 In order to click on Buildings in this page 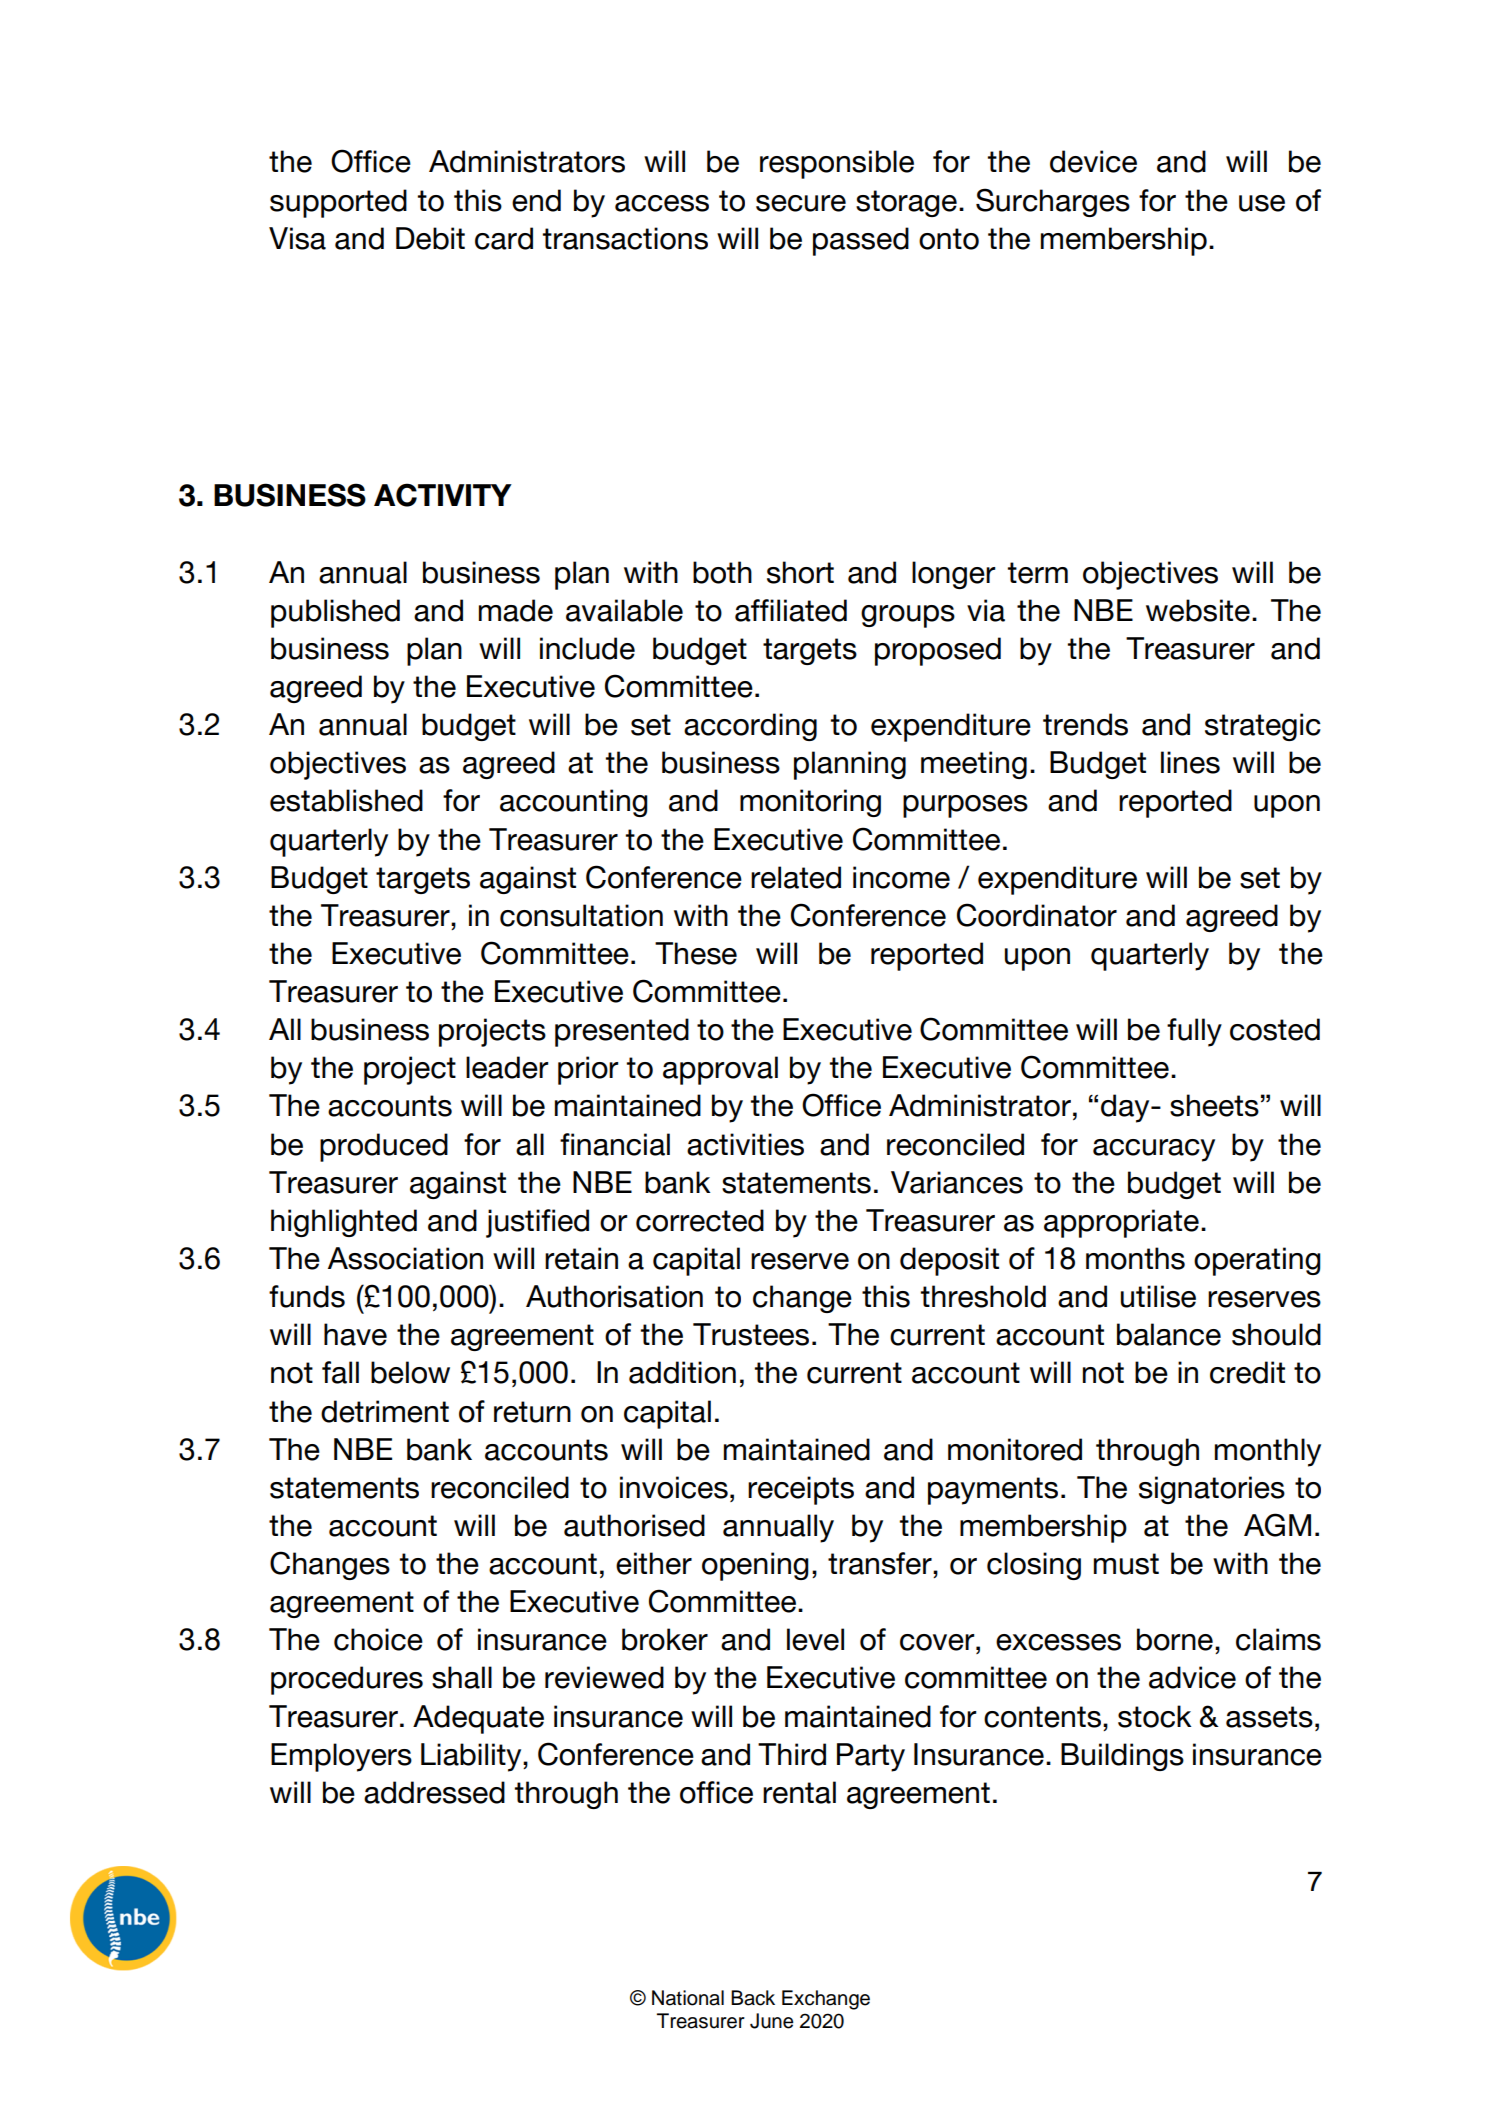, I will do `click(1122, 1757)`.
